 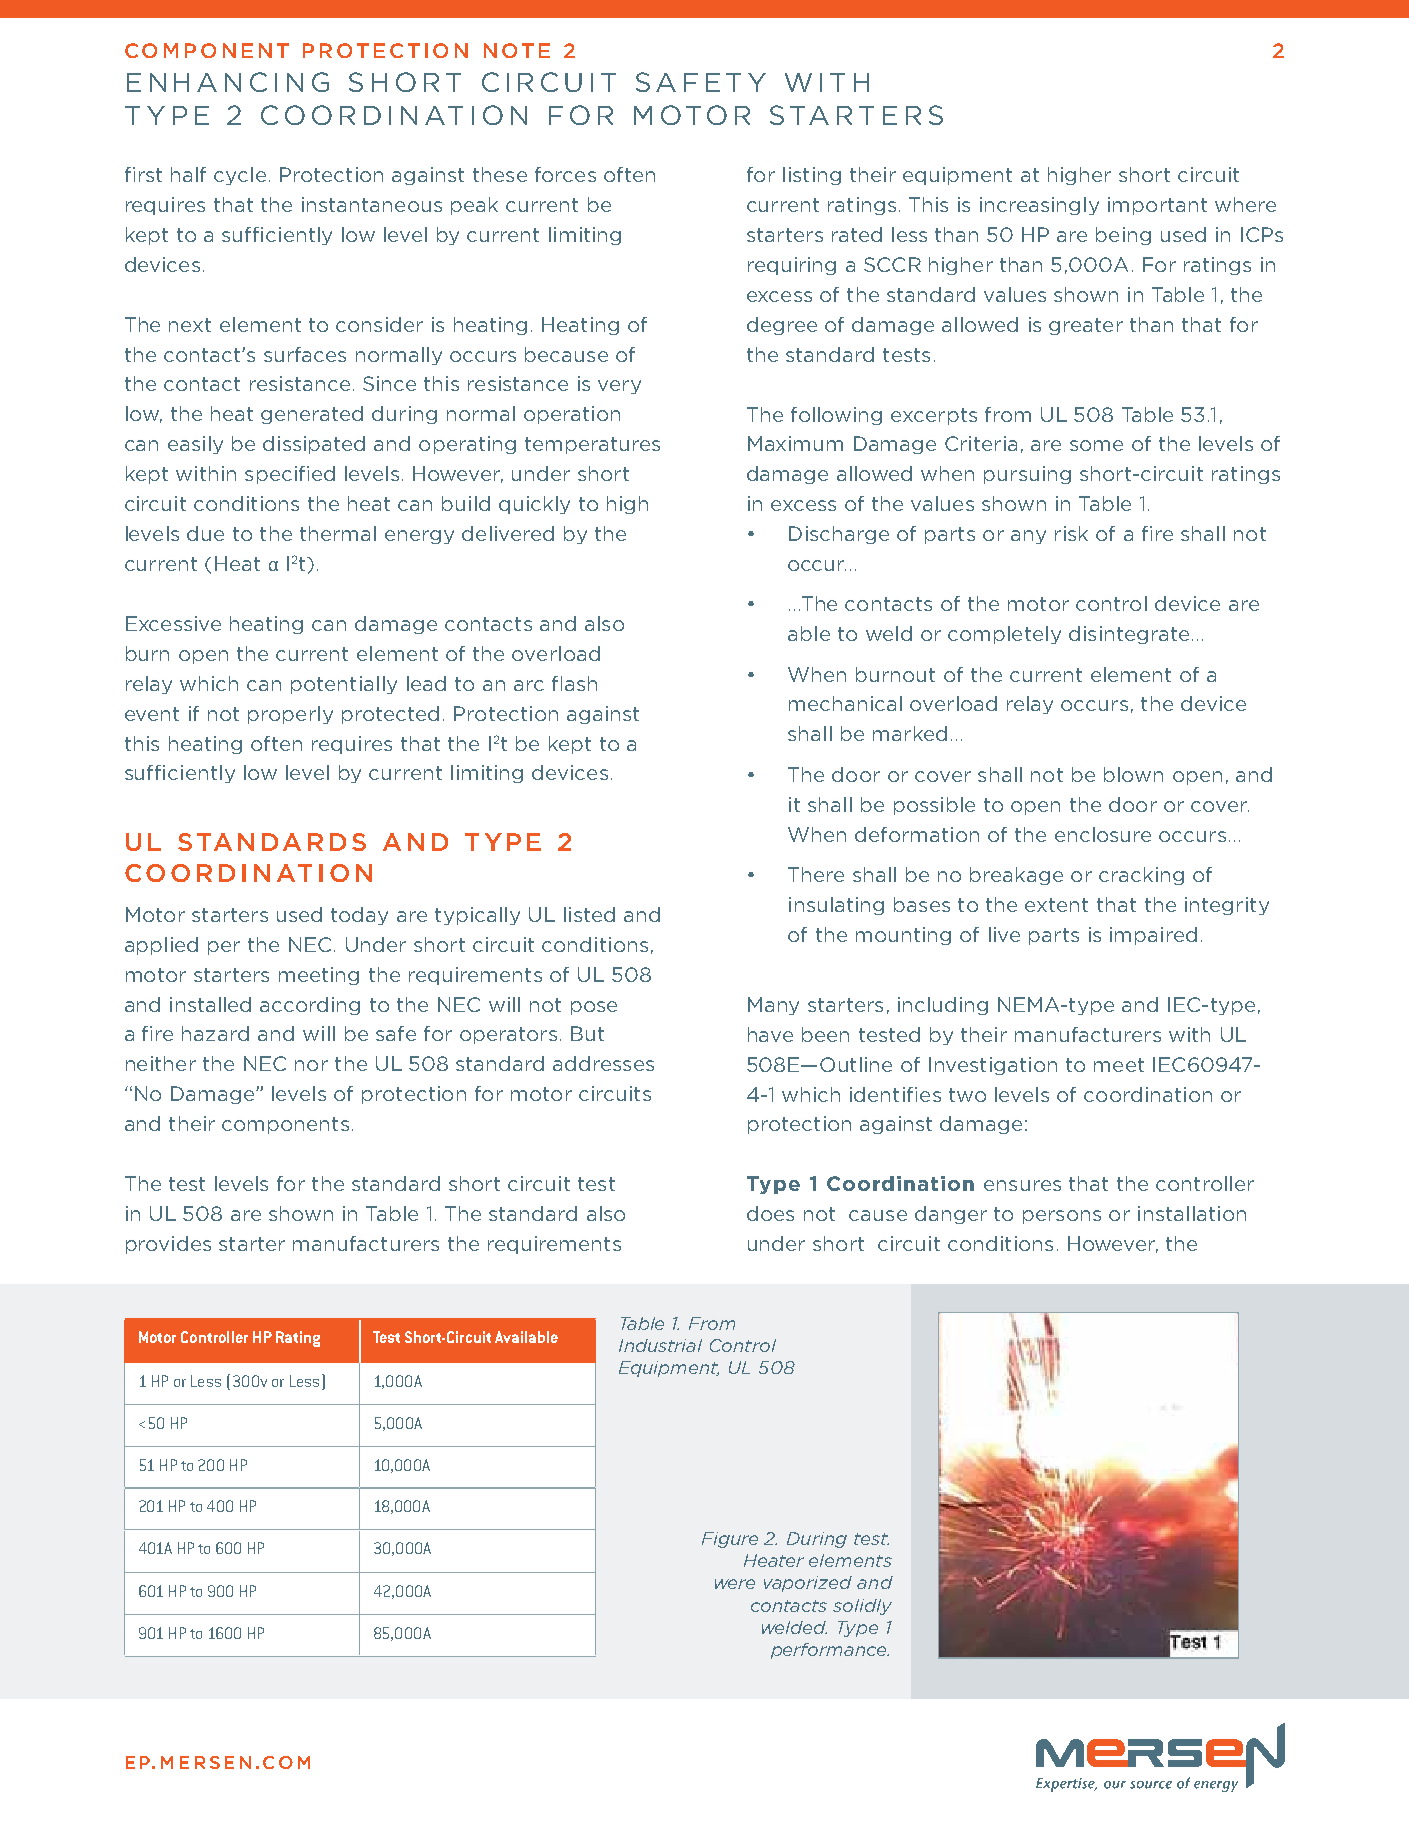 What do you see at coordinates (603, 1063) in the screenshot?
I see `addresses` at bounding box center [603, 1063].
